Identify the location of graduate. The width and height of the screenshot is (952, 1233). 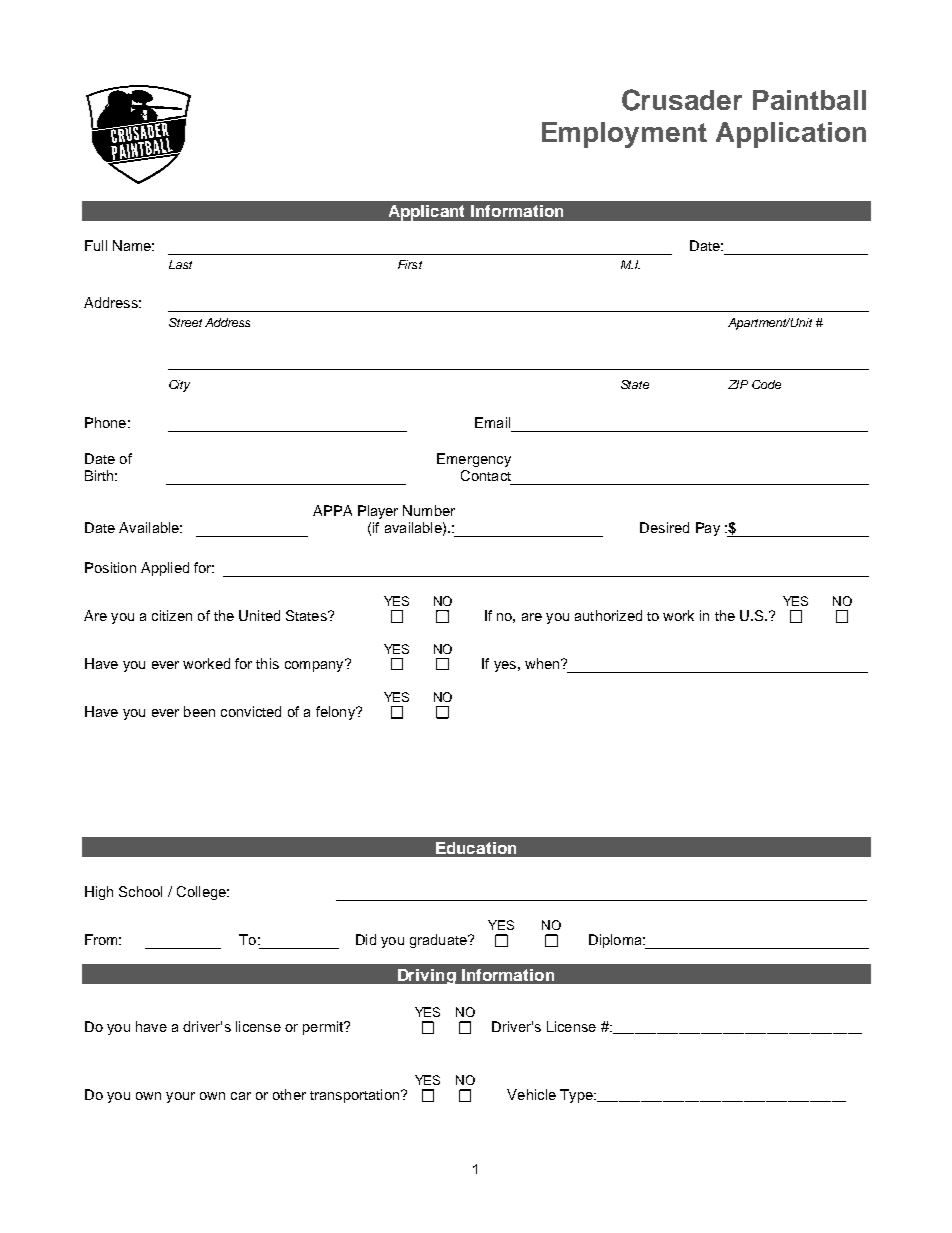
(439, 941).
